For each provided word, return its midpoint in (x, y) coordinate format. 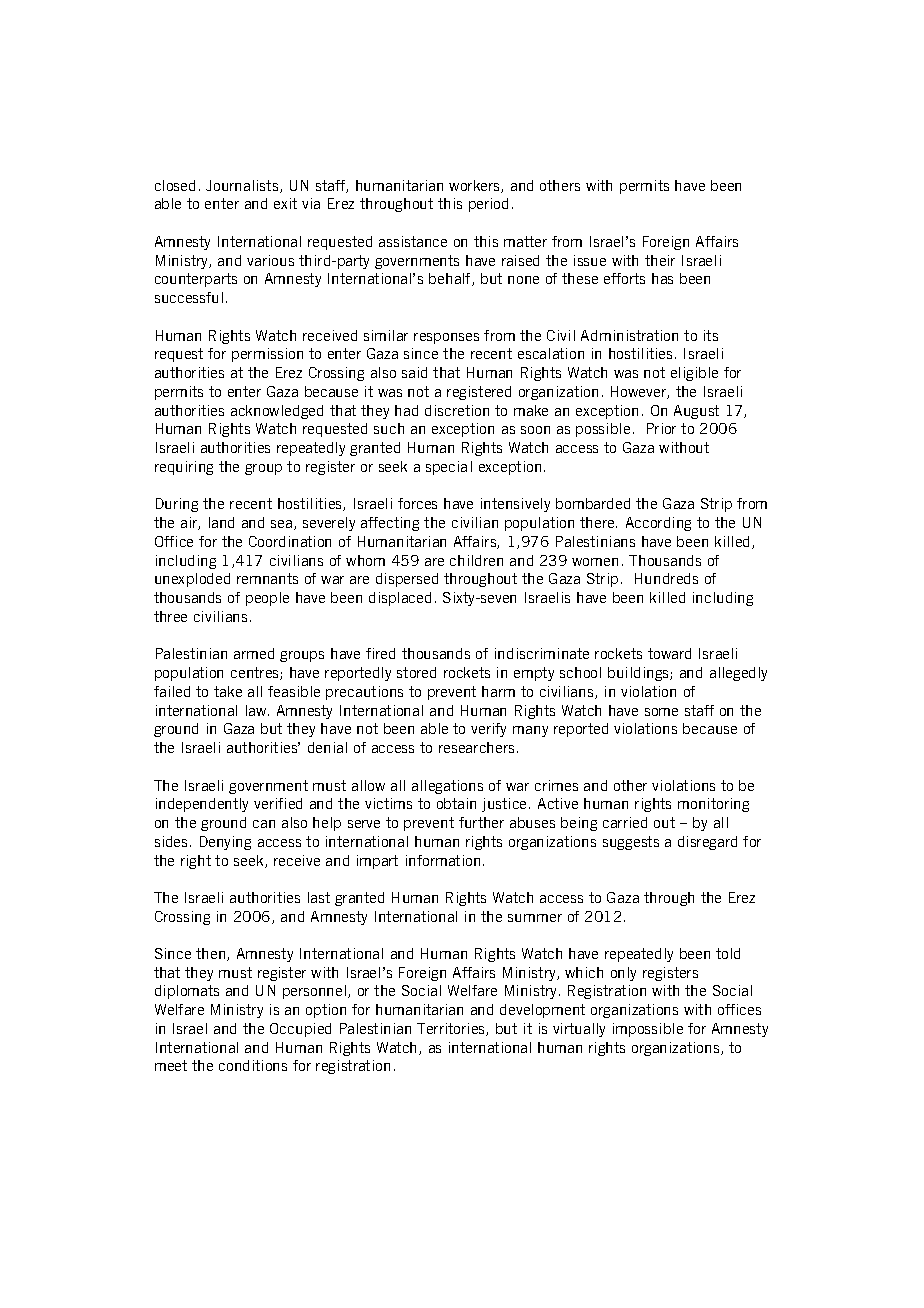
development (542, 1011)
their (660, 260)
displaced (400, 599)
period (488, 205)
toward (669, 653)
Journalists (243, 186)
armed (254, 653)
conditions (253, 1065)
